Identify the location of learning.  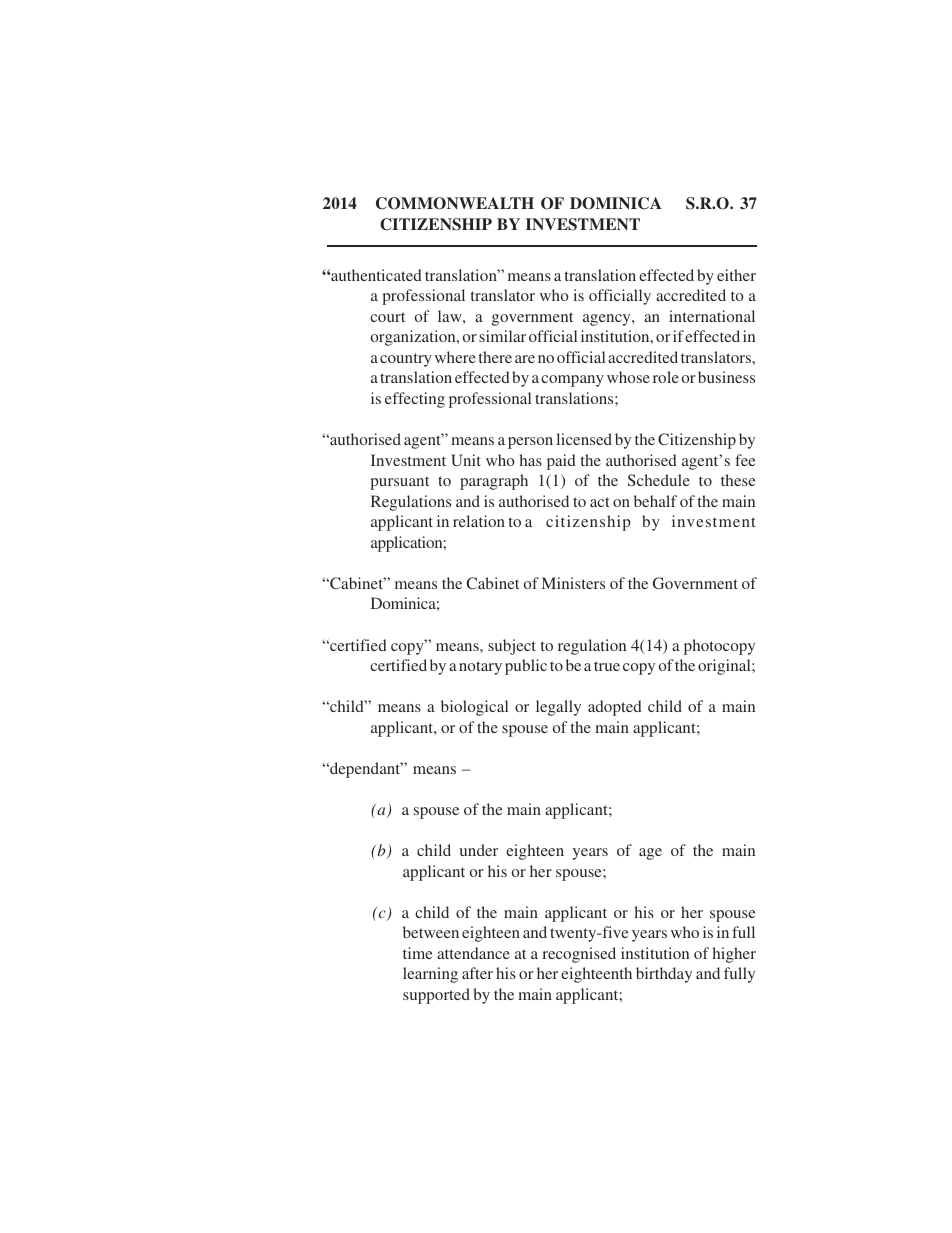
(430, 975).
